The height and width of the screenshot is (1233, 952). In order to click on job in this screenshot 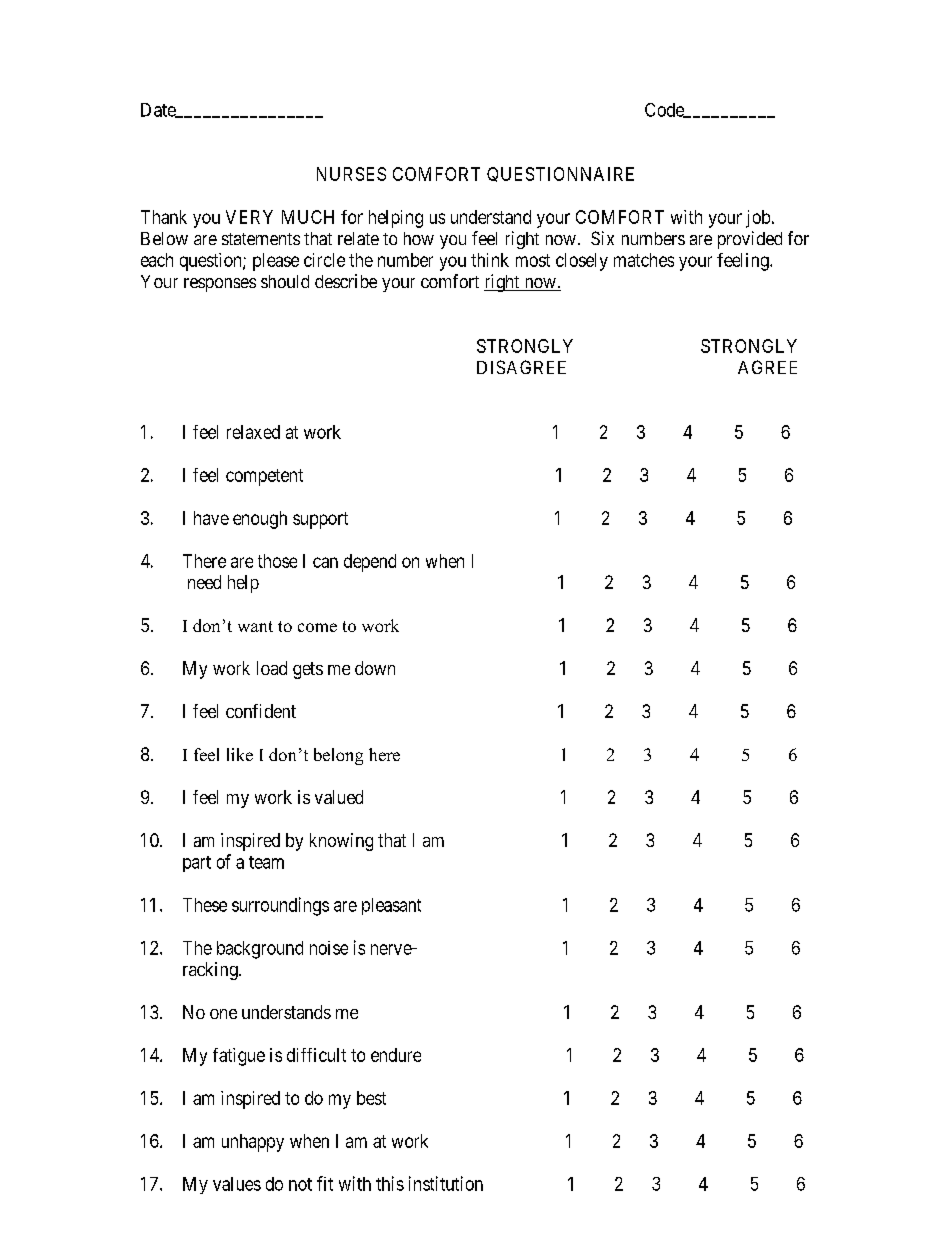, I will do `click(758, 219)`.
